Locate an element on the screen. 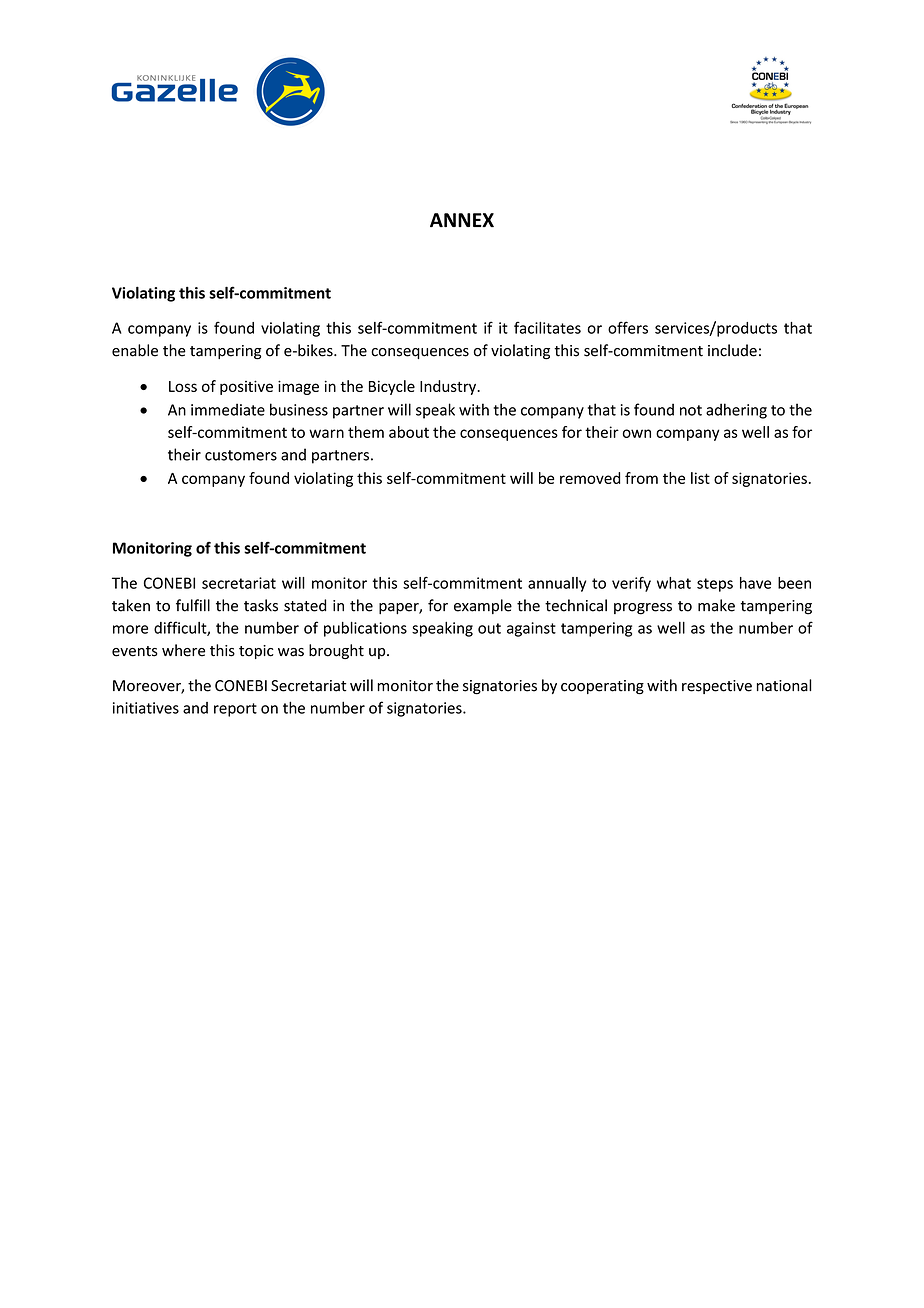  offers is located at coordinates (628, 327).
